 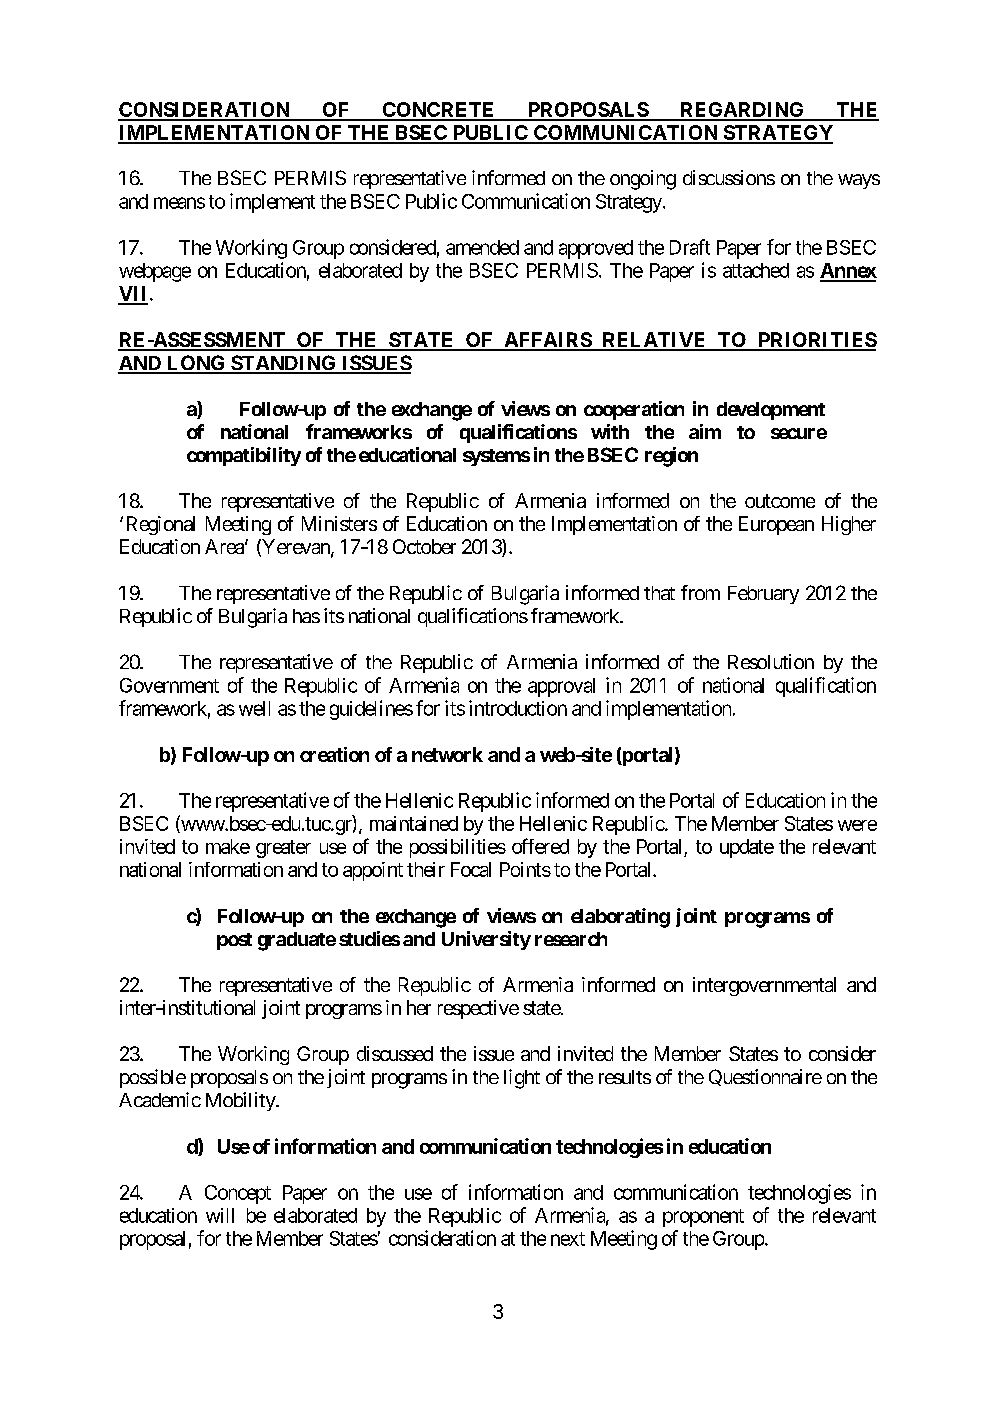 I want to click on February, so click(x=763, y=595).
